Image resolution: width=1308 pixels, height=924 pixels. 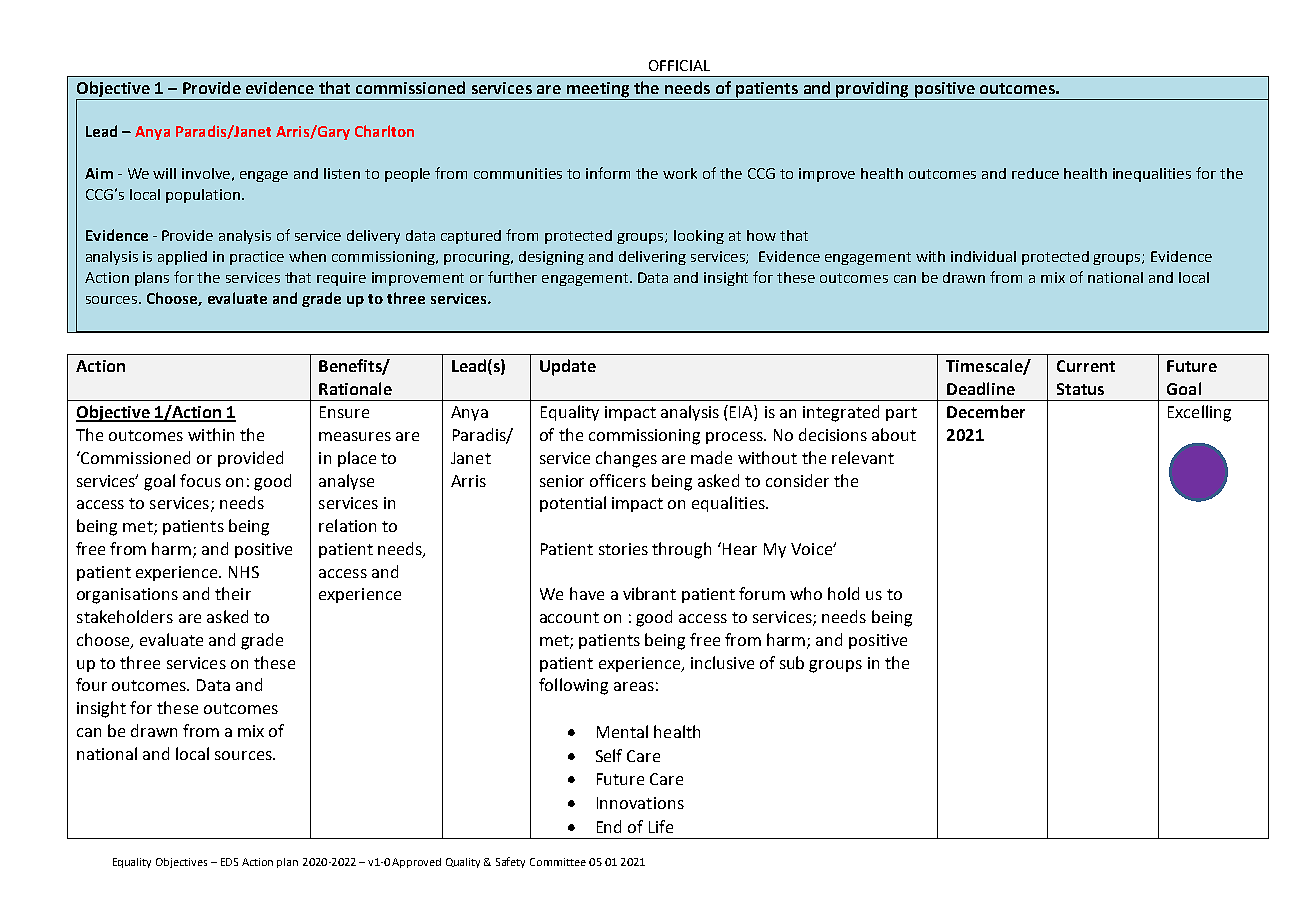 I want to click on stories, so click(x=623, y=549).
